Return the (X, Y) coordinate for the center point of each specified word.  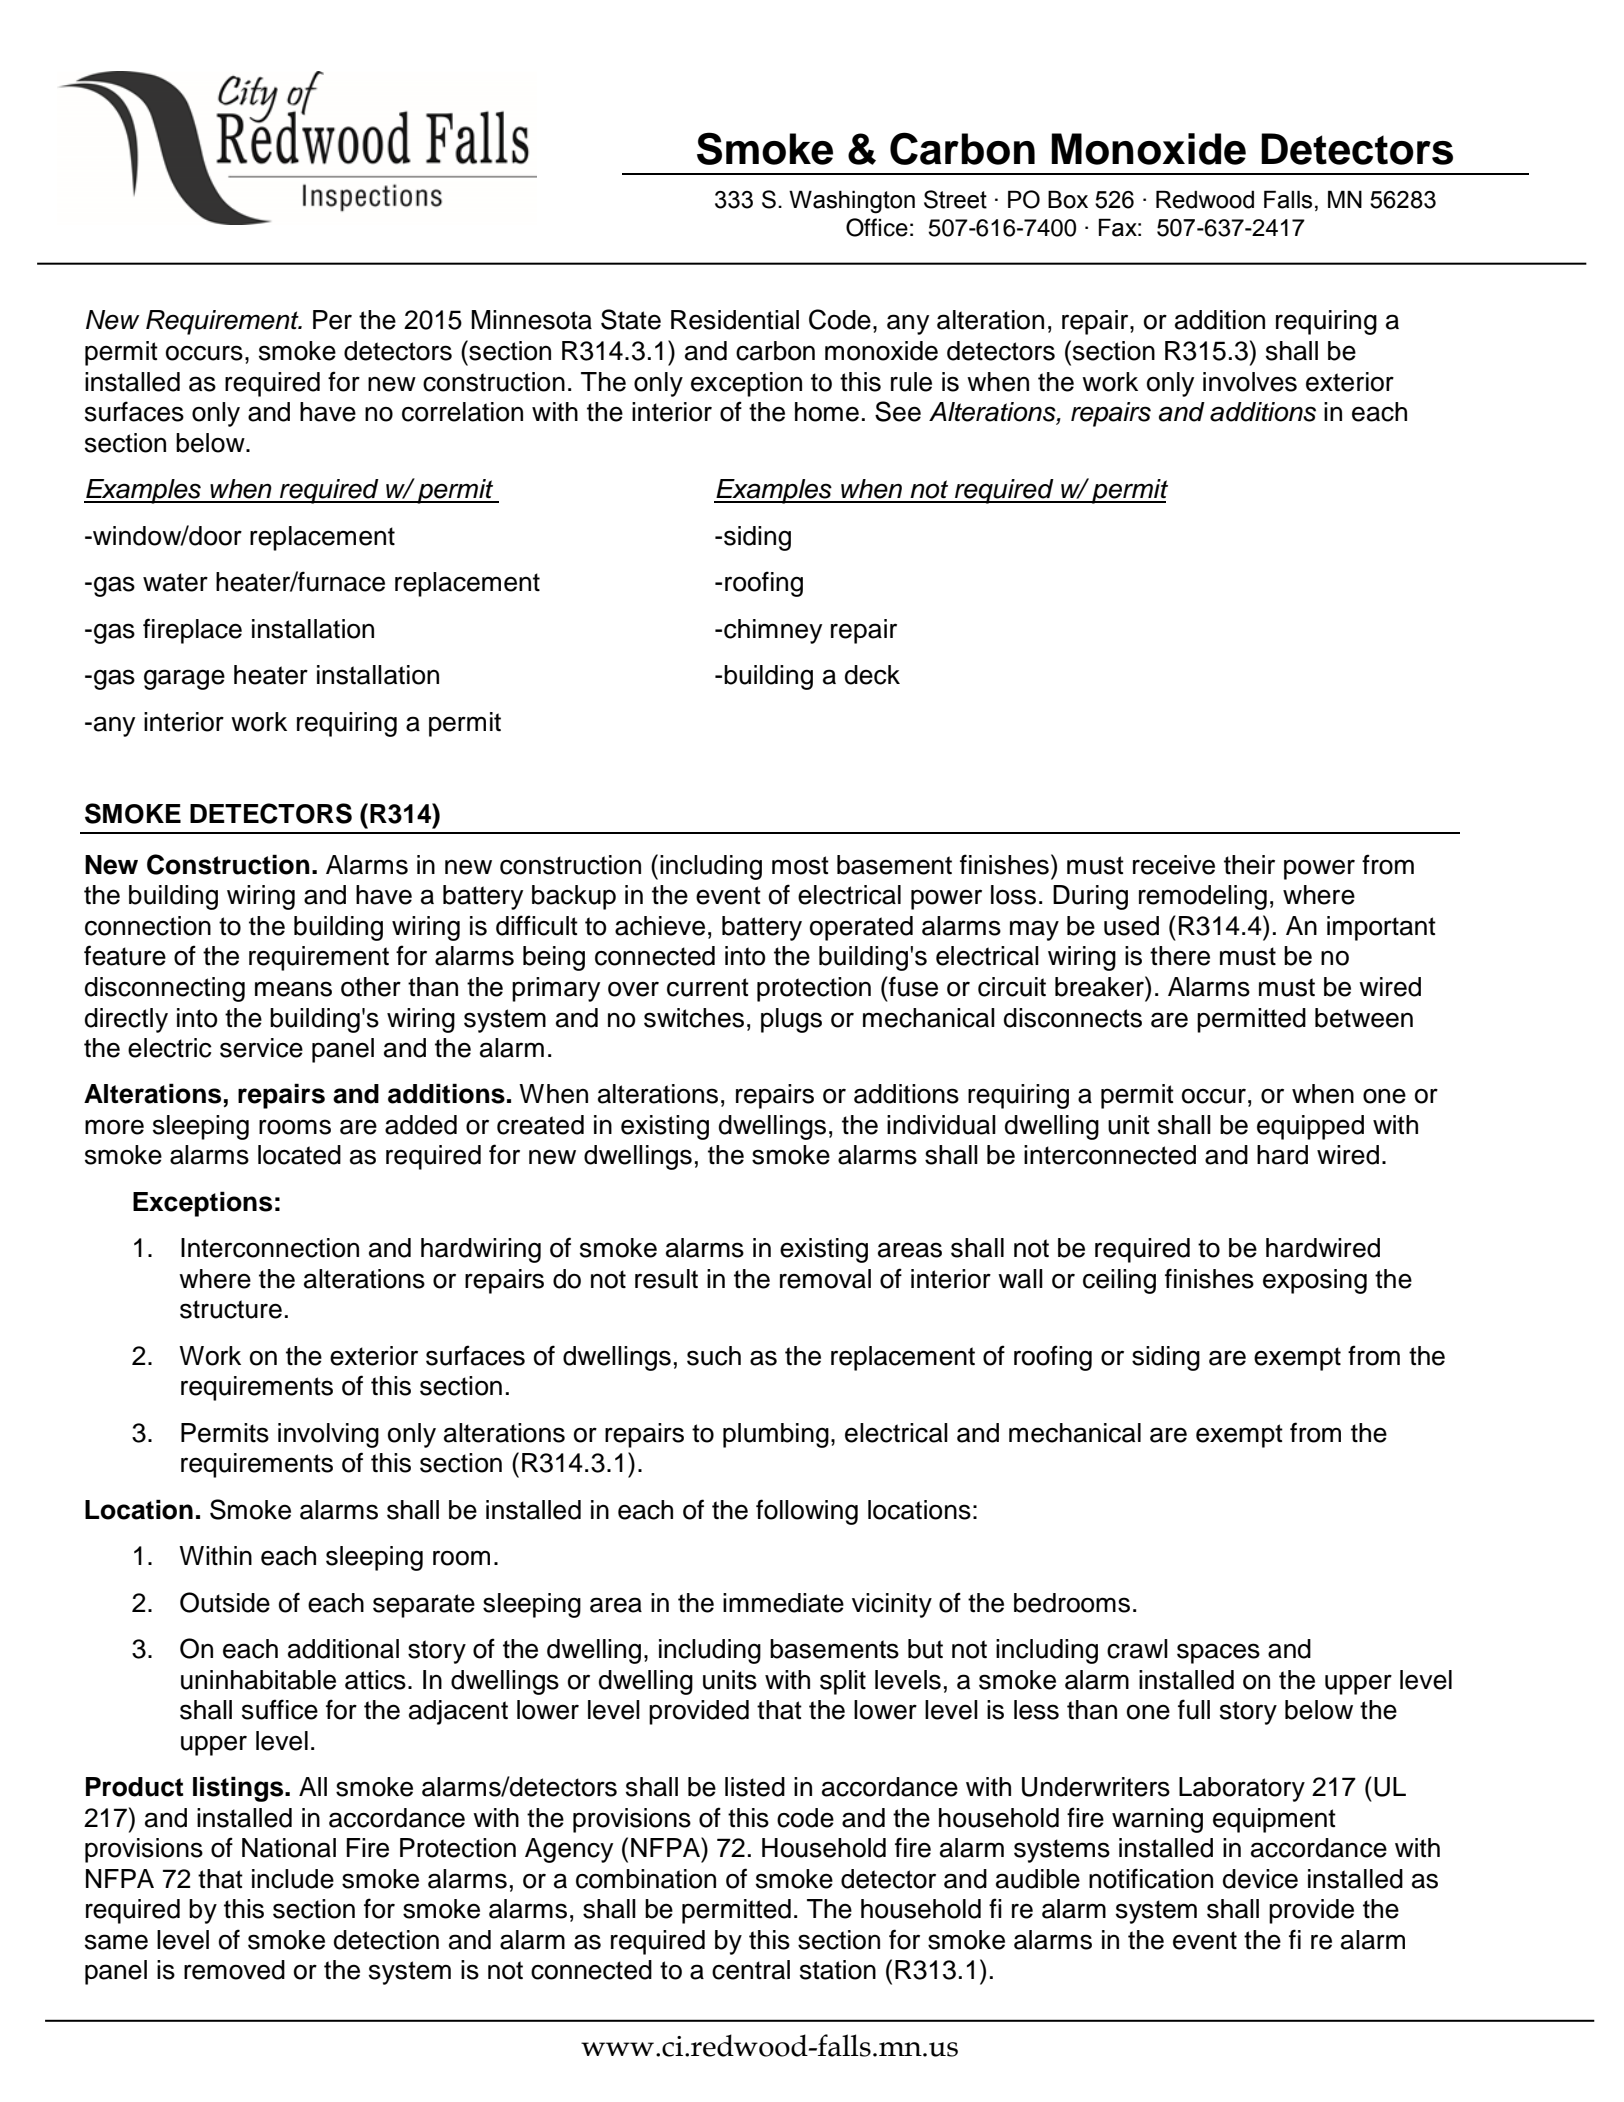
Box (1068, 199)
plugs (791, 1020)
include (293, 1879)
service (261, 1048)
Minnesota (531, 320)
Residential (735, 320)
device (1260, 1879)
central (751, 1970)
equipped (1310, 1127)
